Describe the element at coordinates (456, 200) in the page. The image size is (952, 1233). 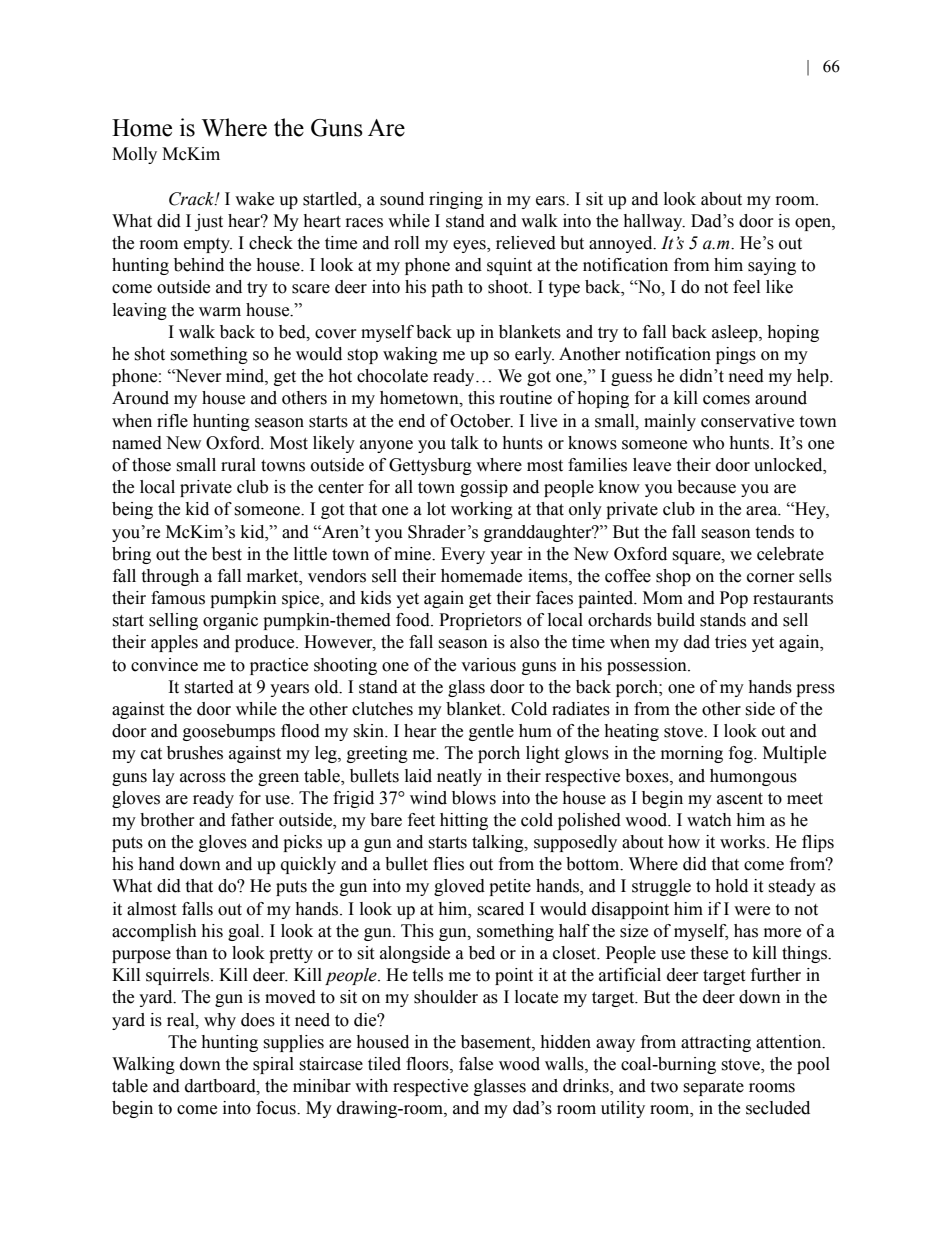
I see `ringing` at that location.
